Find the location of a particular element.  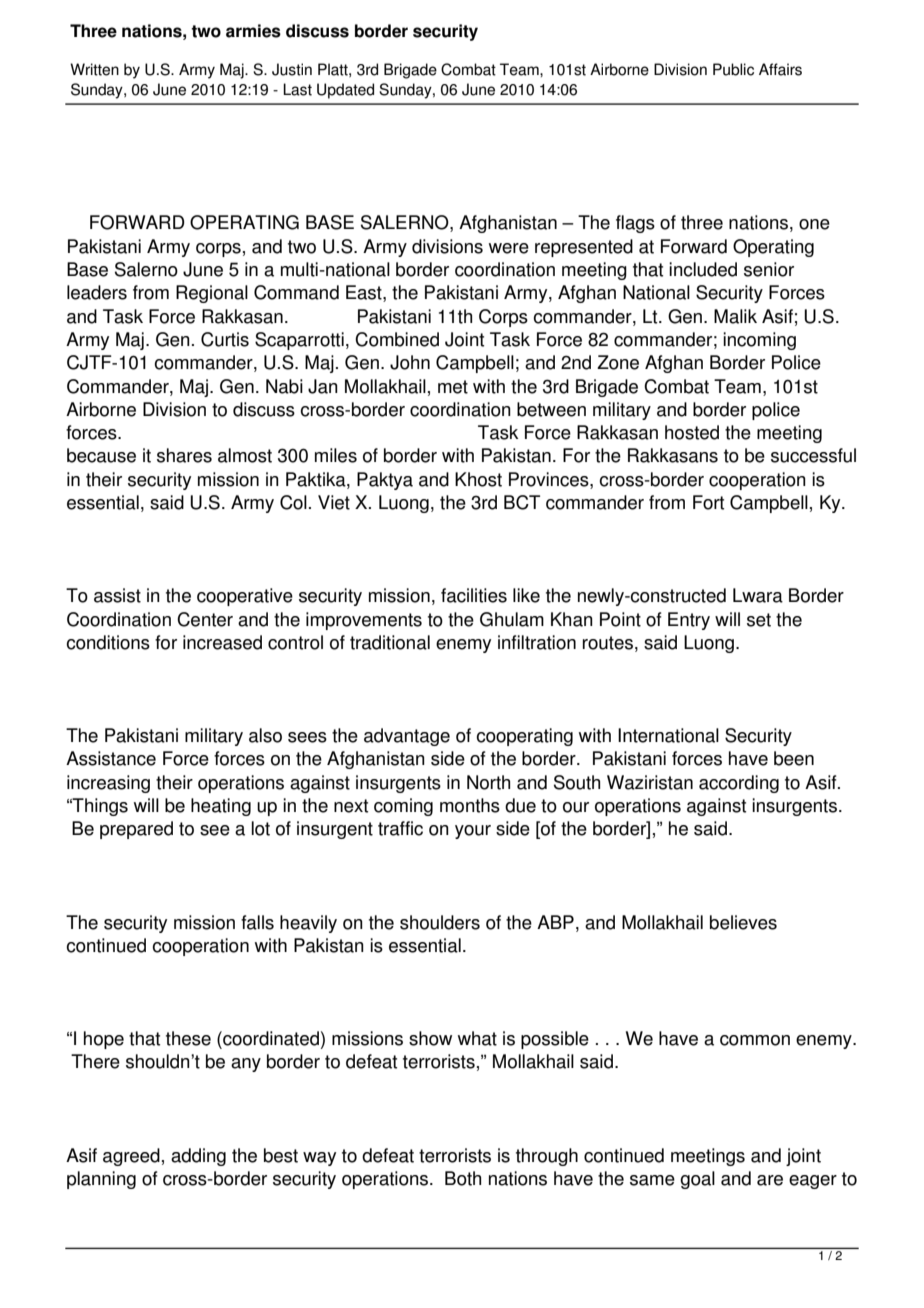

Both is located at coordinates (463, 1178).
